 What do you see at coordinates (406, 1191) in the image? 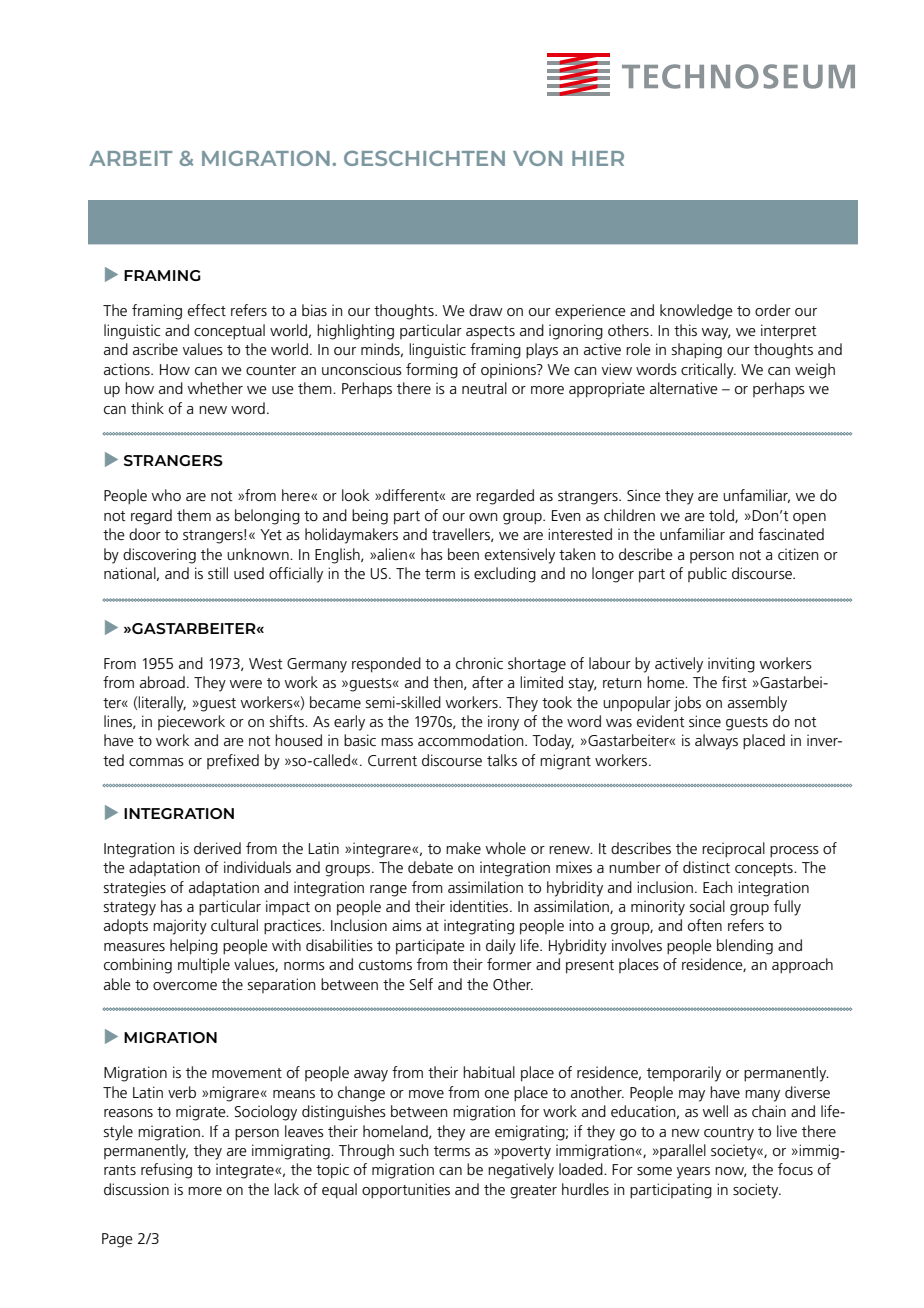
I see `opportunities` at bounding box center [406, 1191].
